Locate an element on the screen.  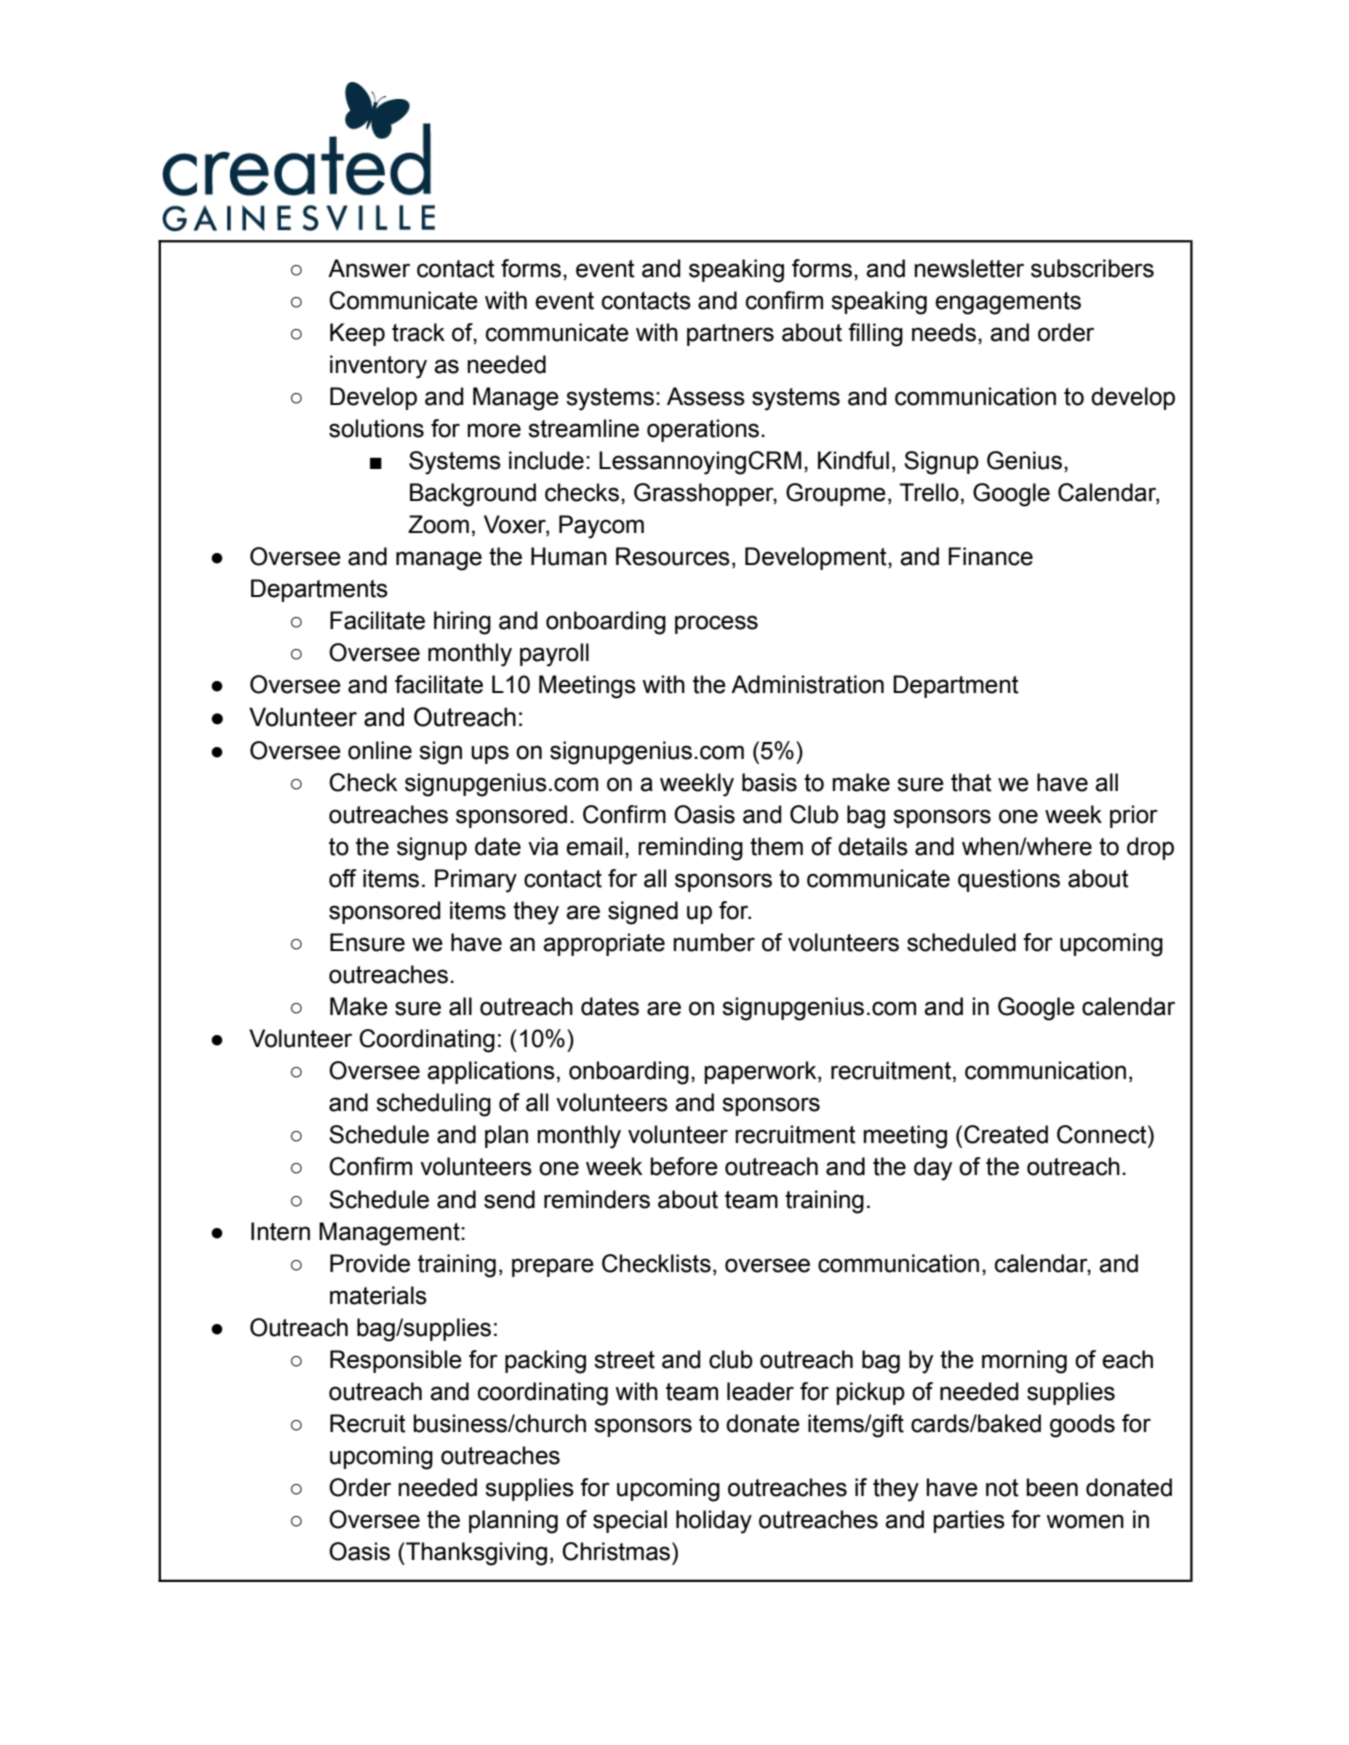
engagements is located at coordinates (1008, 303).
